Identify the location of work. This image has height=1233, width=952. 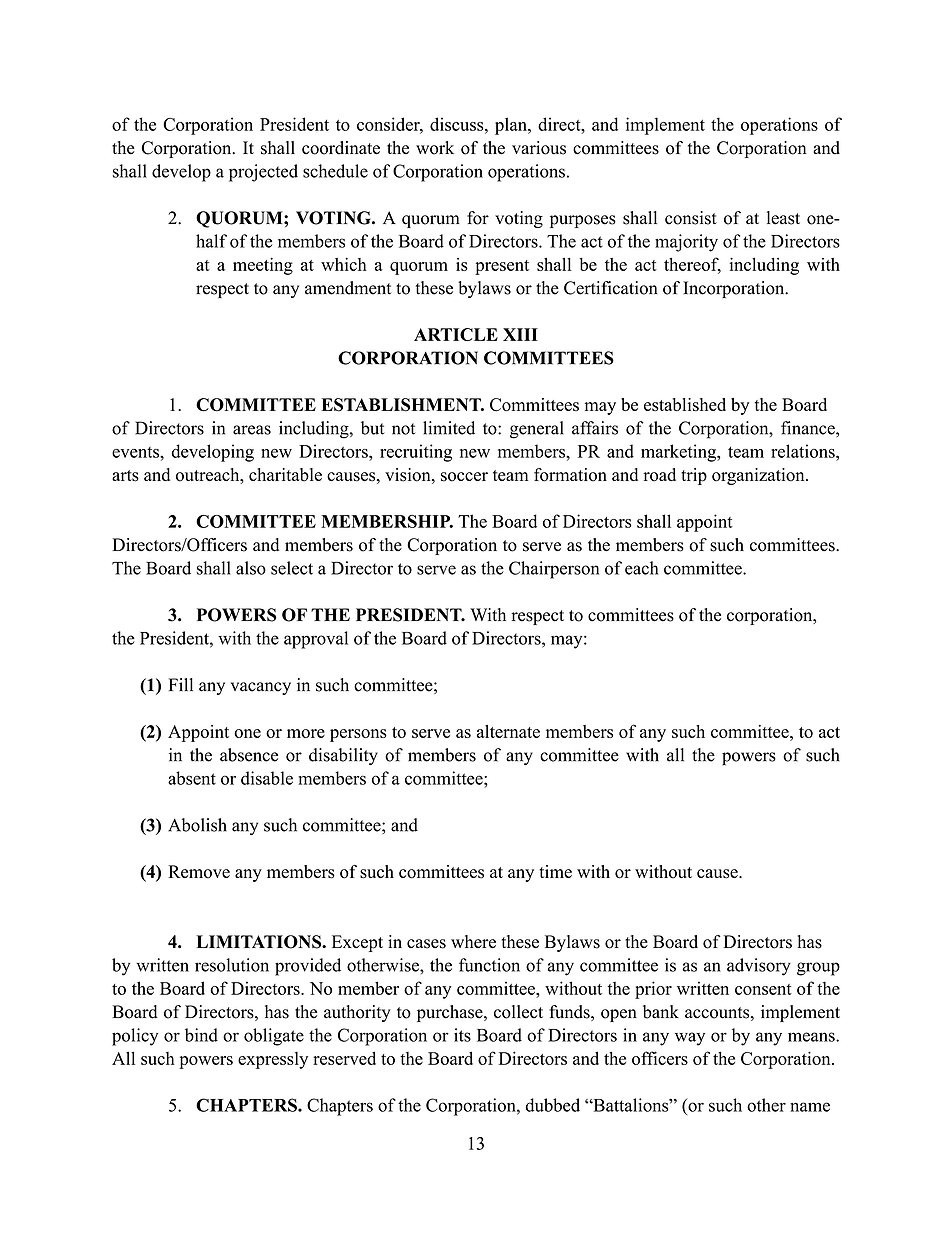
(435, 148).
